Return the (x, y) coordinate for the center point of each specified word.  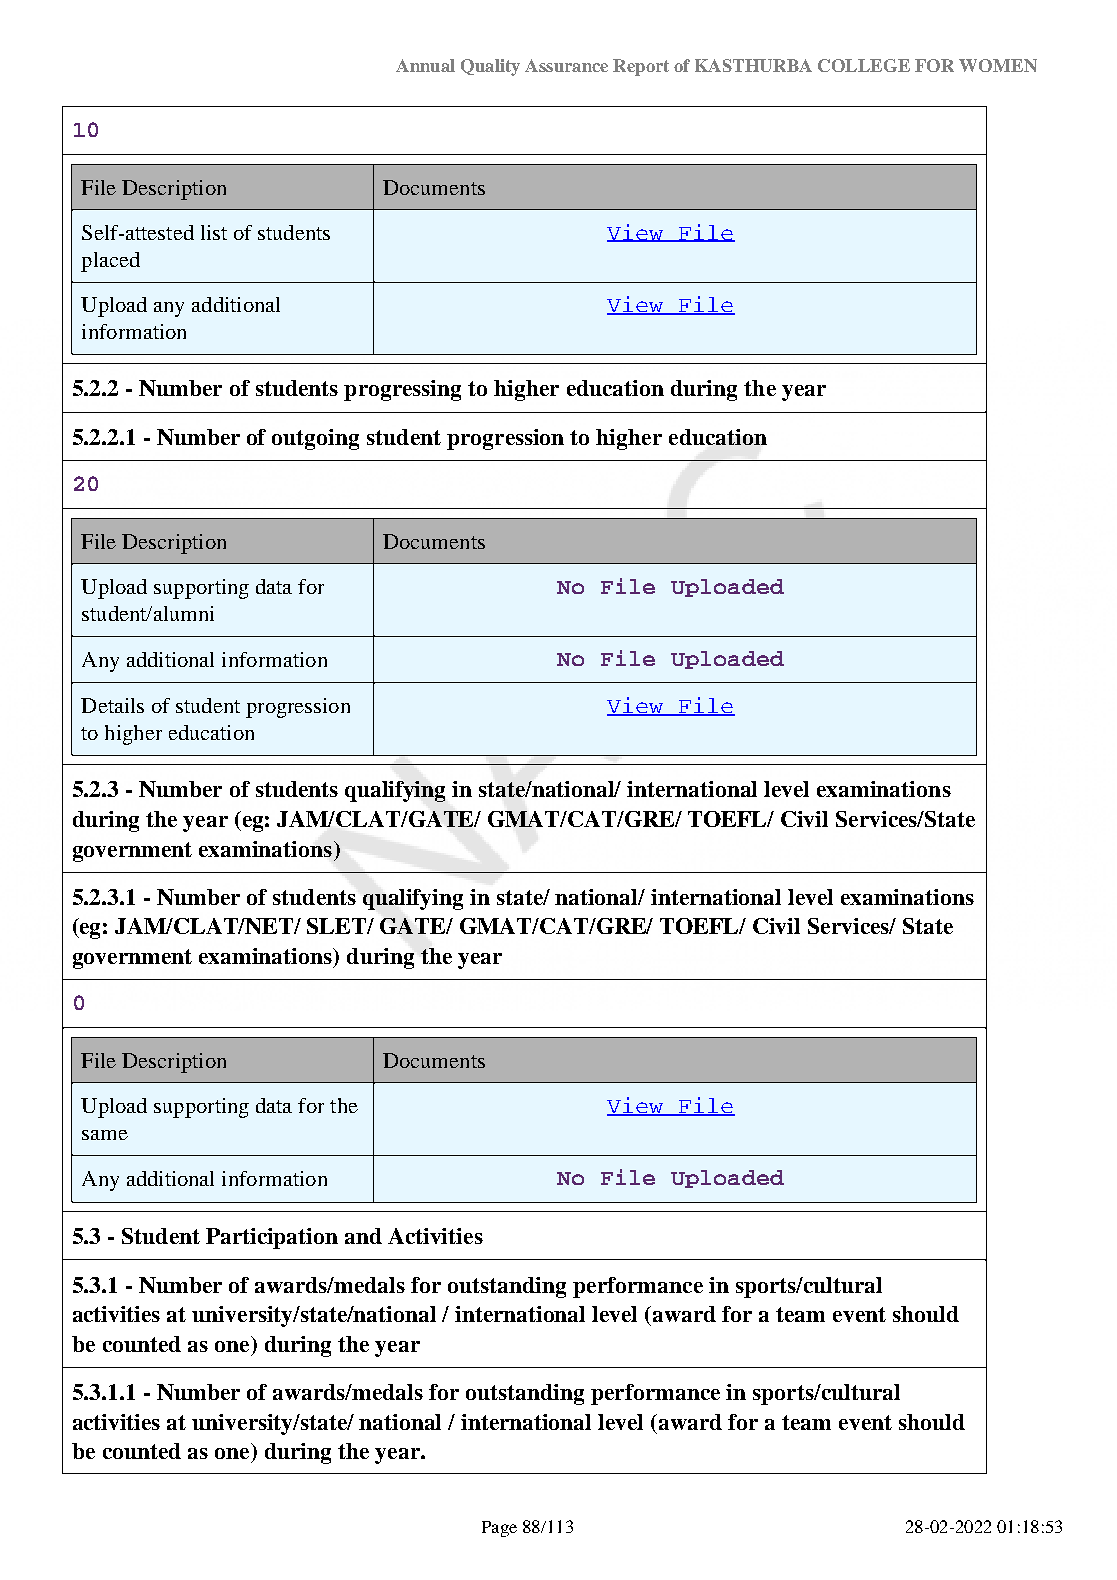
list (214, 232)
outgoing (315, 439)
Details (112, 705)
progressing (402, 390)
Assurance (566, 65)
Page (499, 1529)
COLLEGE (864, 65)
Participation (272, 1238)
